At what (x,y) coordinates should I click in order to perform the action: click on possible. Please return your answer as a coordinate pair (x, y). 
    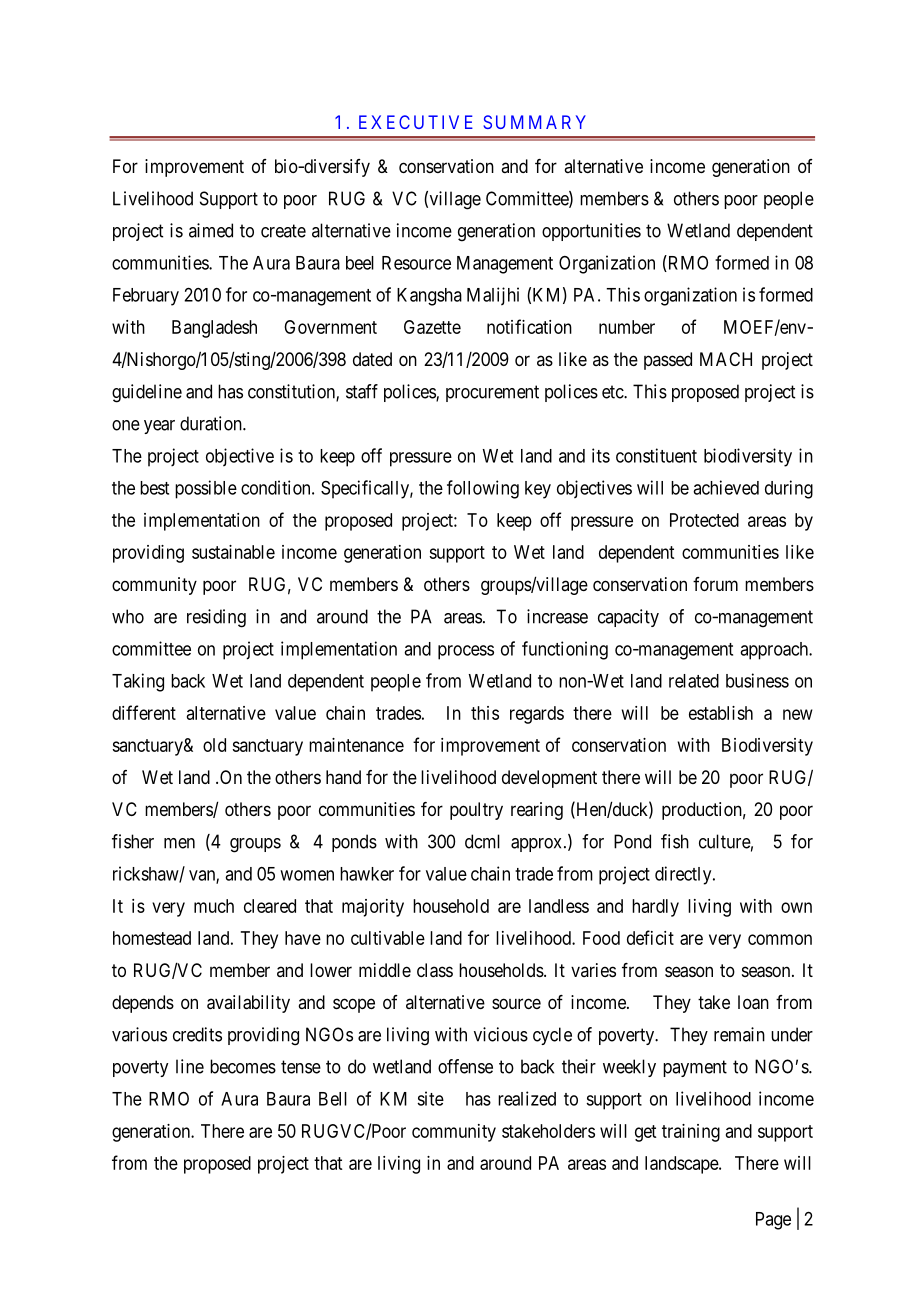
    Looking at the image, I should click on (206, 489).
